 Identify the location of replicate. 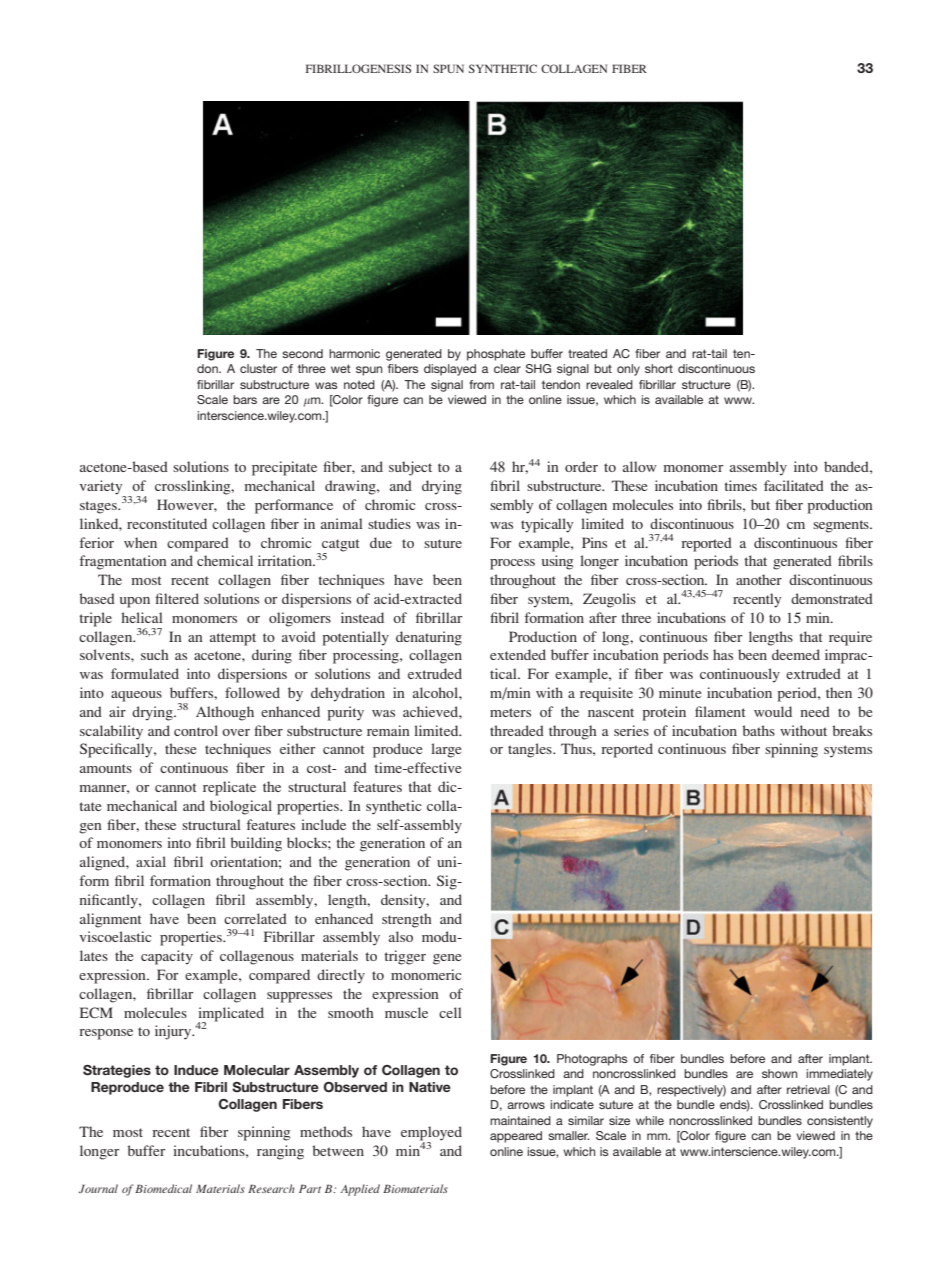
(229, 788).
